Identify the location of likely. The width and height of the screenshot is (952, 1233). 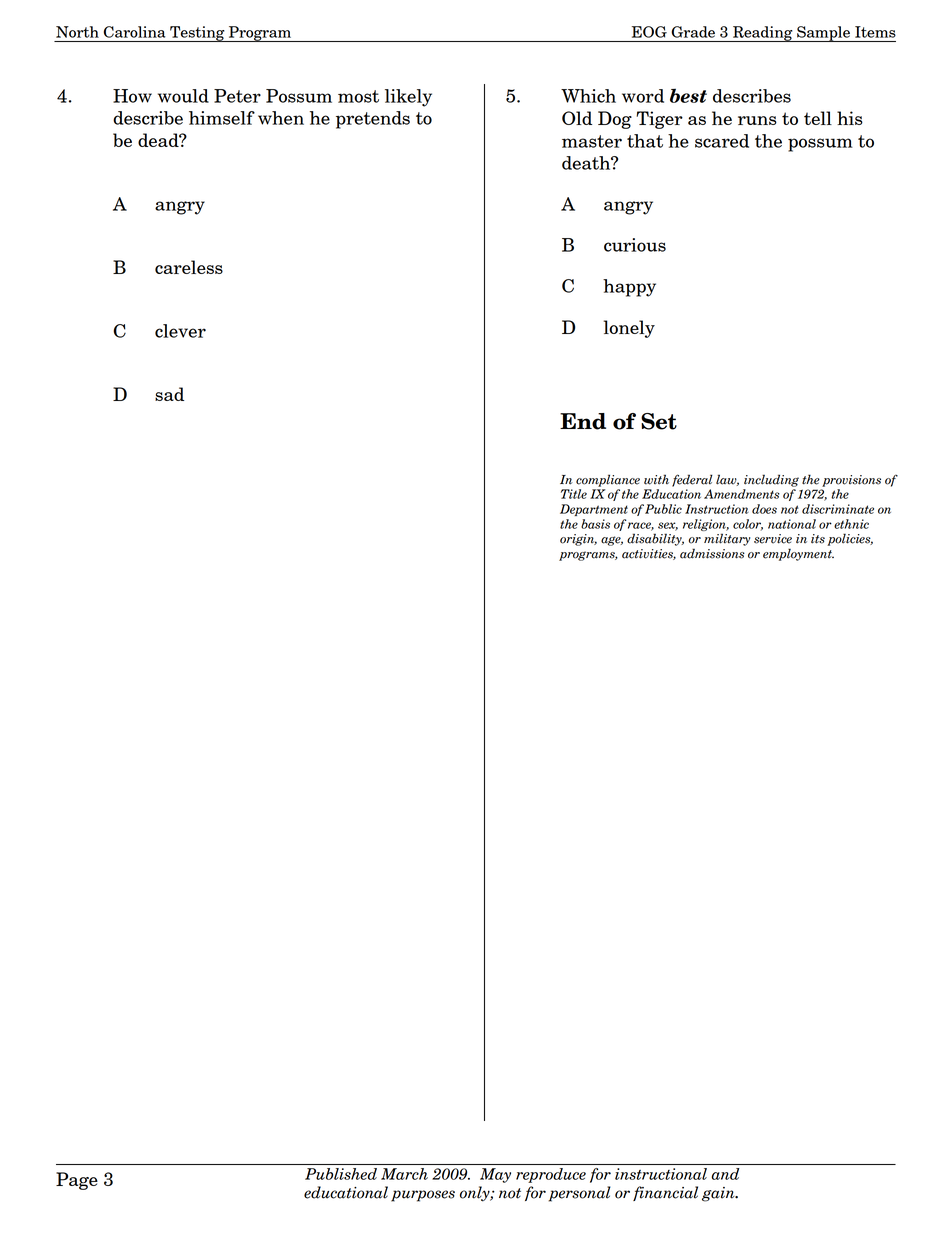
(408, 98).
